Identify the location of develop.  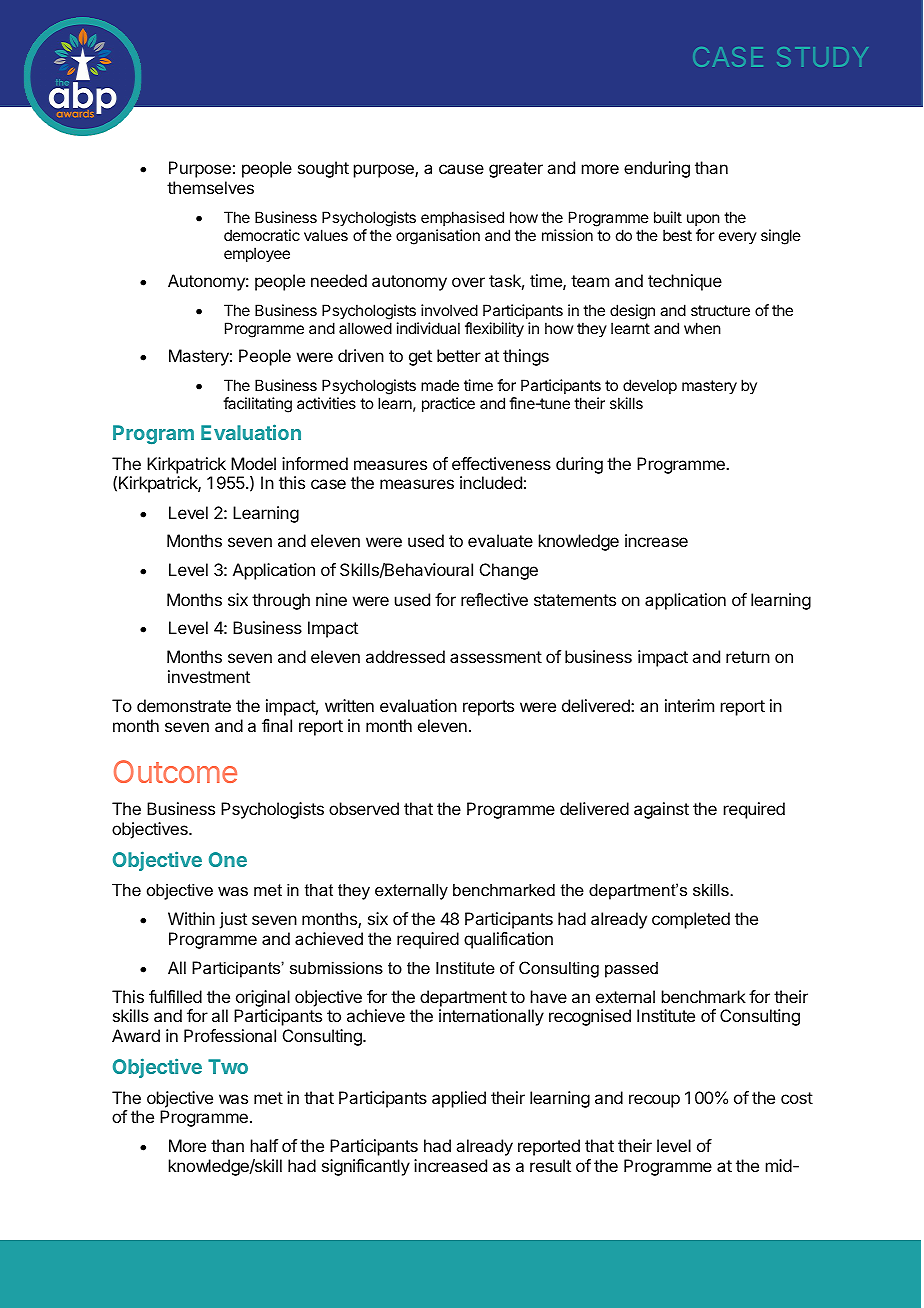
(650, 386).
